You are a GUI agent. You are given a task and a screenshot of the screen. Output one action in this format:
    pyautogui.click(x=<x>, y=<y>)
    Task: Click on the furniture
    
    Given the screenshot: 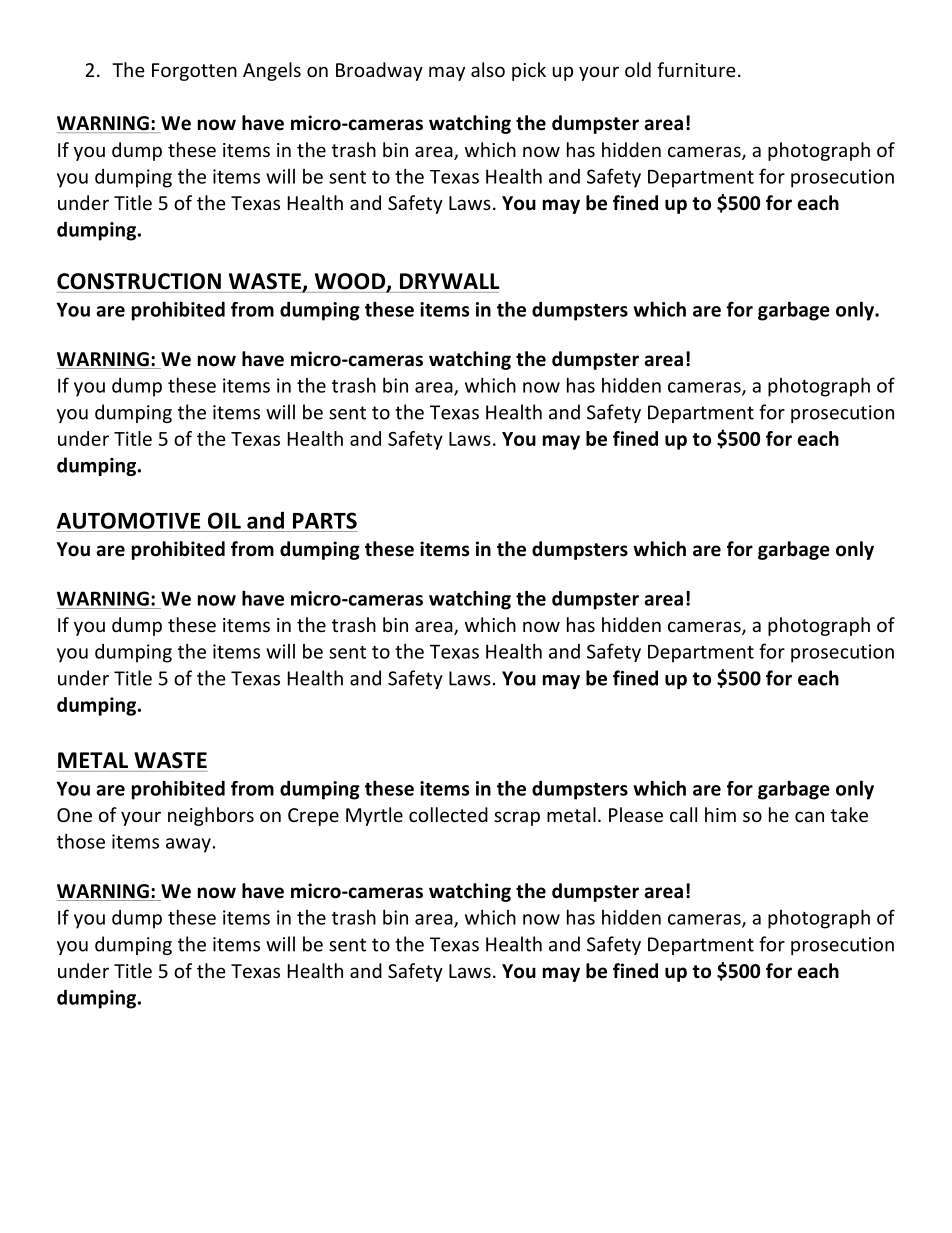 What is the action you would take?
    pyautogui.click(x=696, y=69)
